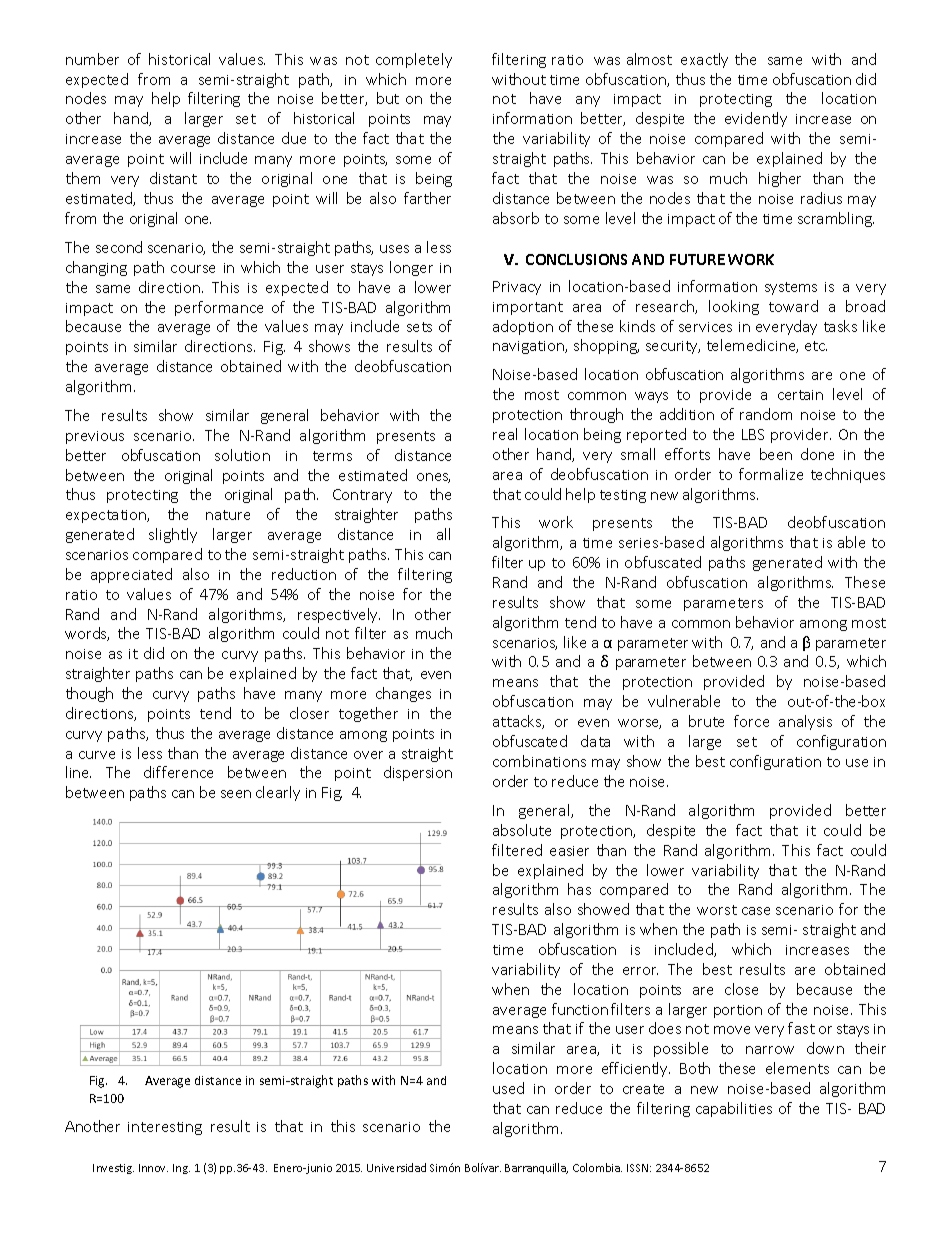 Image resolution: width=952 pixels, height=1233 pixels. Describe the element at coordinates (92, 59) in the screenshot. I see `number` at that location.
